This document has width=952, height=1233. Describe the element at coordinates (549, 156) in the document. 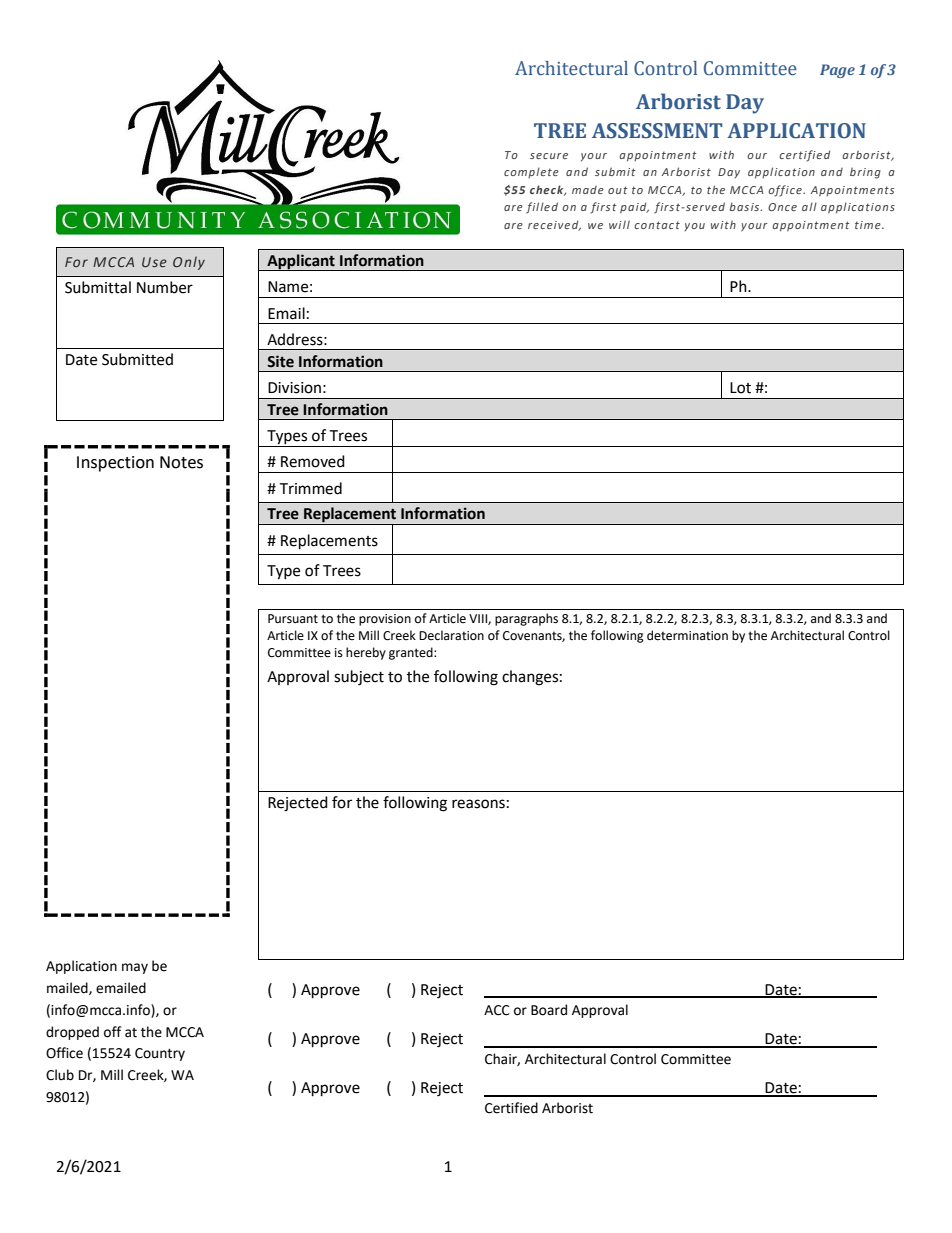

I see `secure` at that location.
